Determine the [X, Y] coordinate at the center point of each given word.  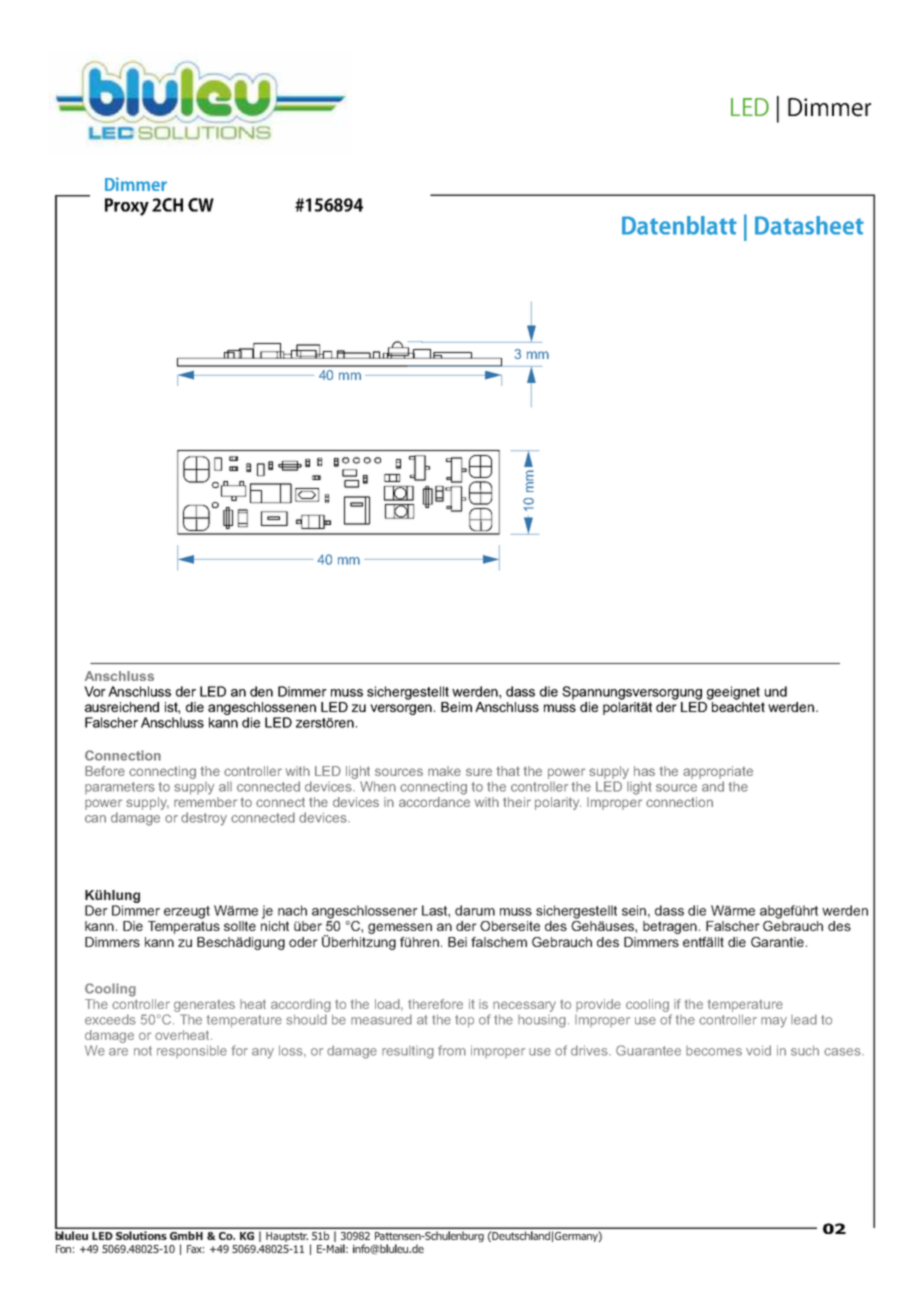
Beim [456, 707]
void [758, 1050]
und [776, 691]
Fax [195, 1249]
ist [172, 708]
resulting [408, 1052]
